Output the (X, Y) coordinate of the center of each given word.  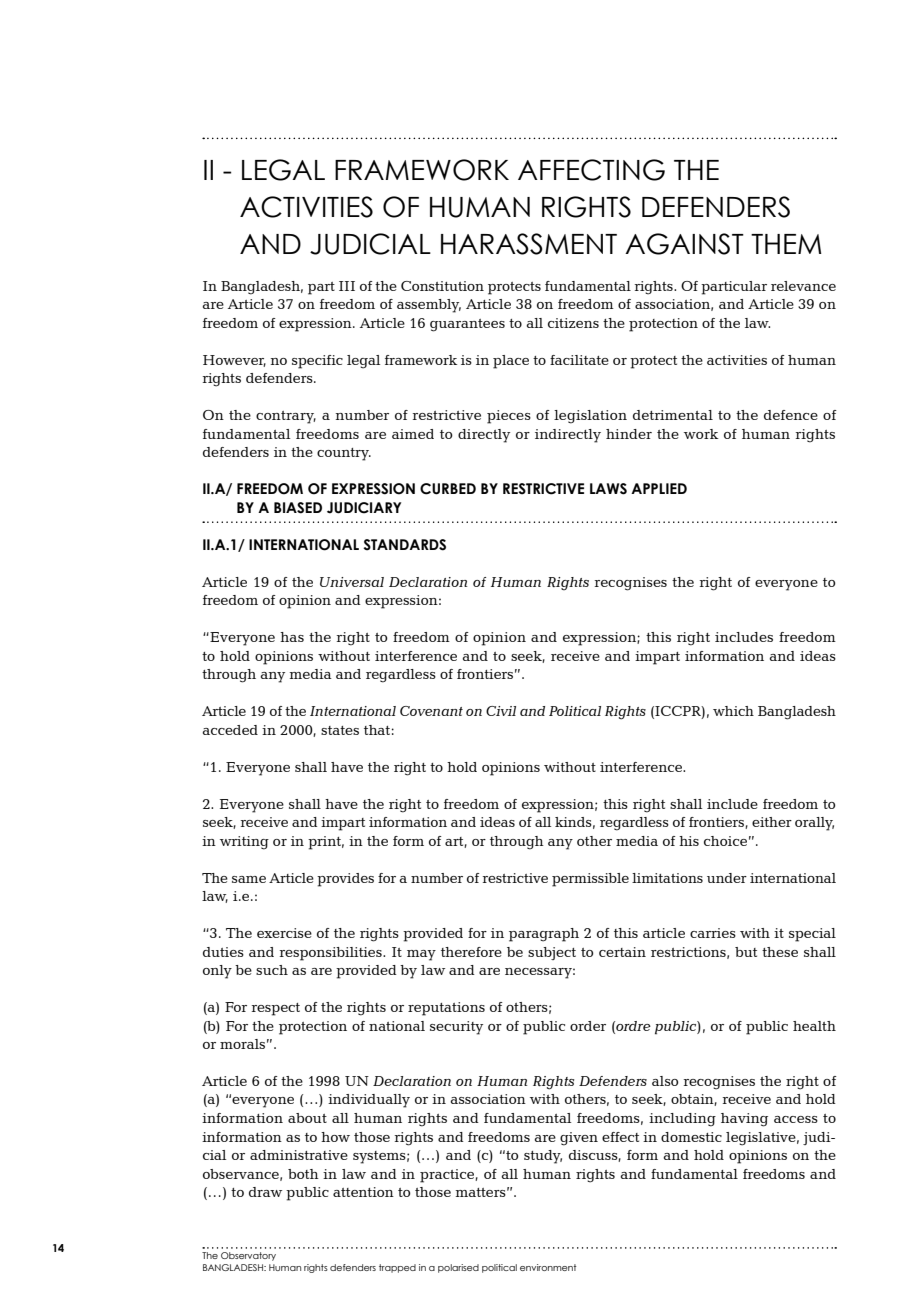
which (733, 711)
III (347, 286)
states (340, 730)
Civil (501, 711)
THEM (786, 244)
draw (265, 1192)
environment (548, 1267)
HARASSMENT (529, 244)
